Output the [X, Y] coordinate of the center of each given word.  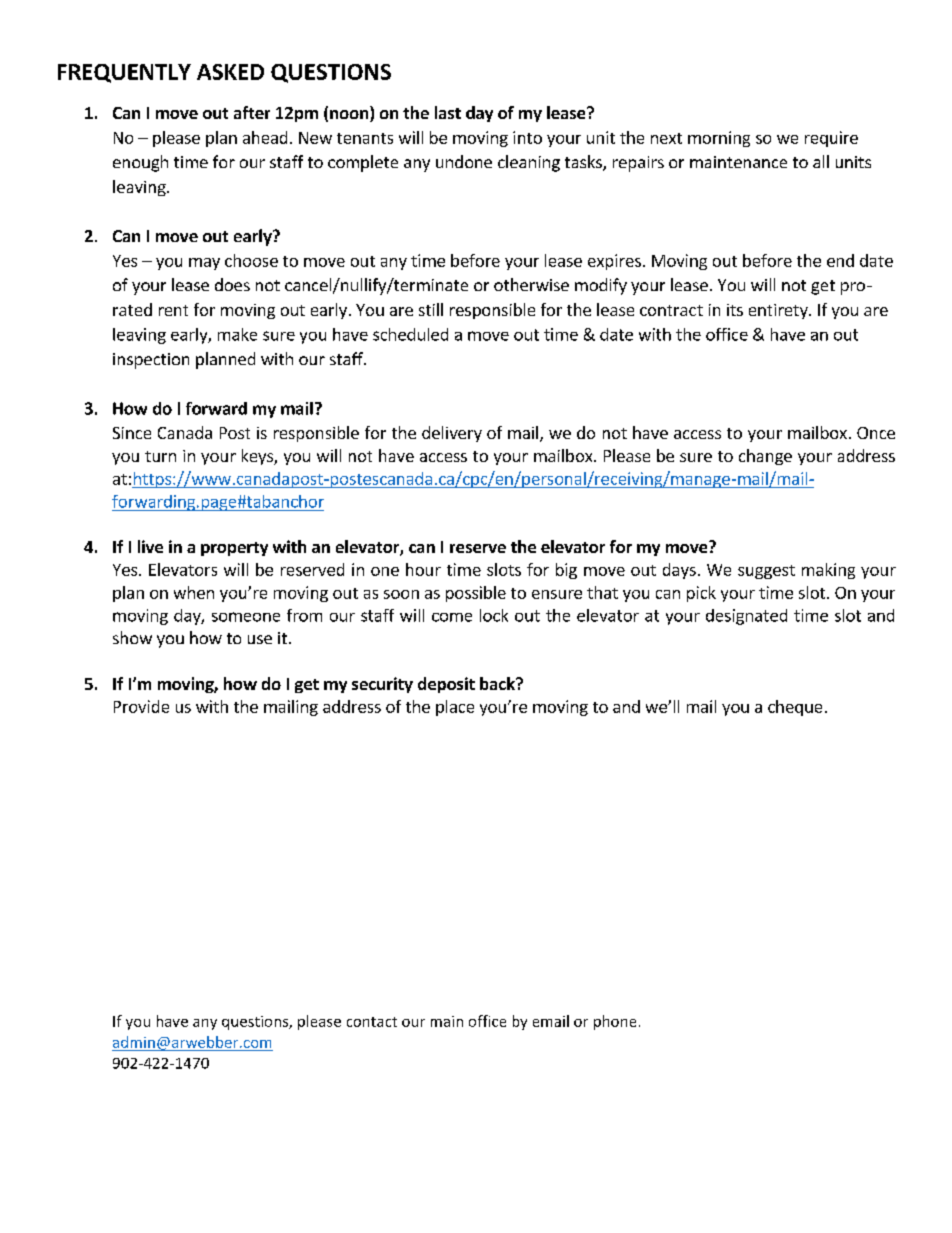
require [831, 139]
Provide [141, 706]
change [765, 457]
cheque [795, 708]
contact [372, 1022]
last [448, 112]
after [252, 112]
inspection [151, 361]
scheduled [410, 334]
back [498, 683]
